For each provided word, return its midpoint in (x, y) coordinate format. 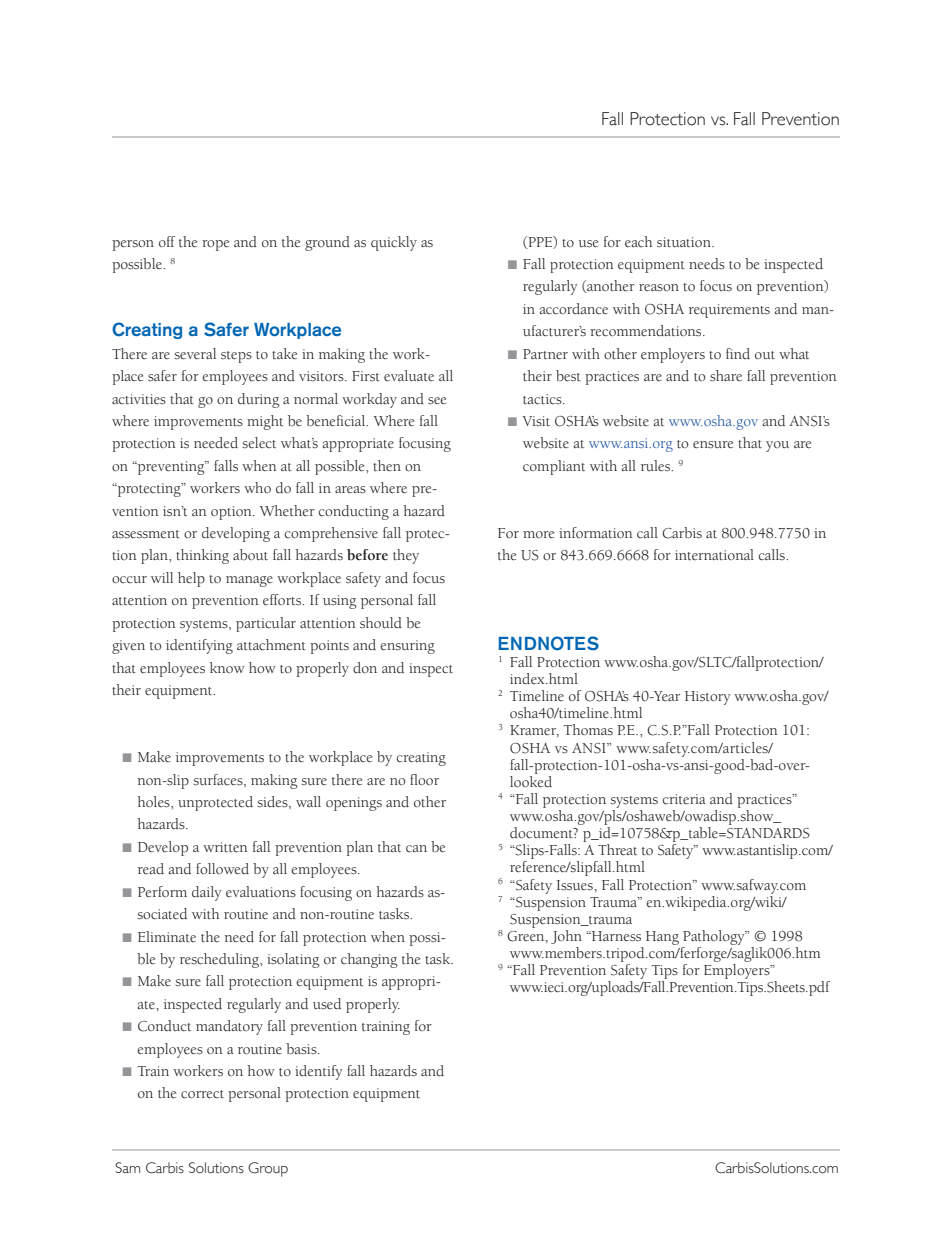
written (225, 847)
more (538, 535)
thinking (202, 556)
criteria (684, 799)
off (167, 241)
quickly (394, 243)
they (406, 556)
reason (659, 288)
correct (202, 1094)
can (416, 848)
